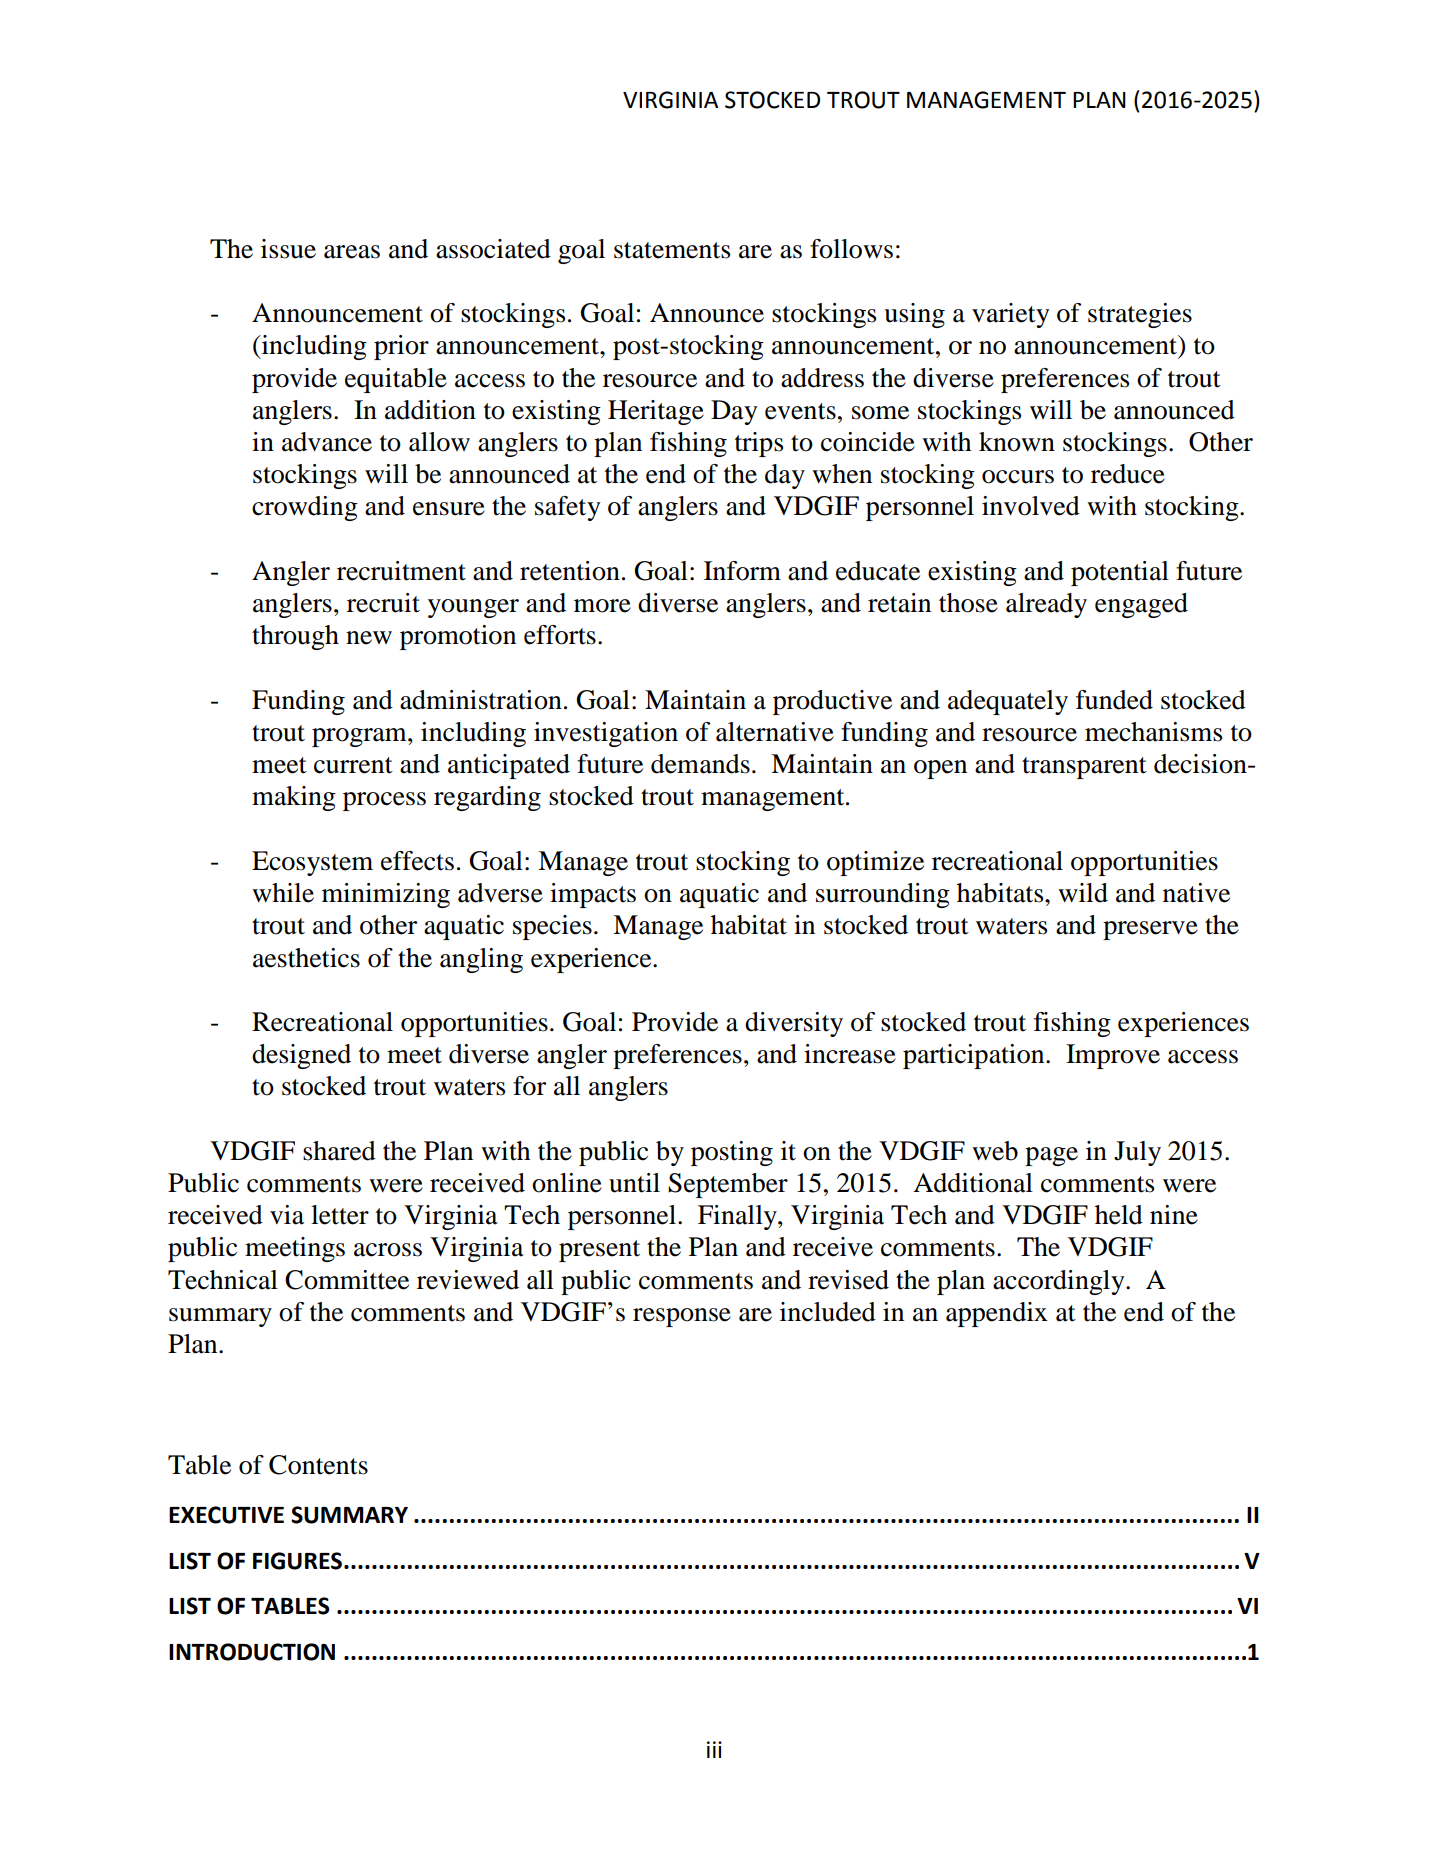 The image size is (1429, 1849). What do you see at coordinates (593, 895) in the screenshot?
I see `impacts` at bounding box center [593, 895].
